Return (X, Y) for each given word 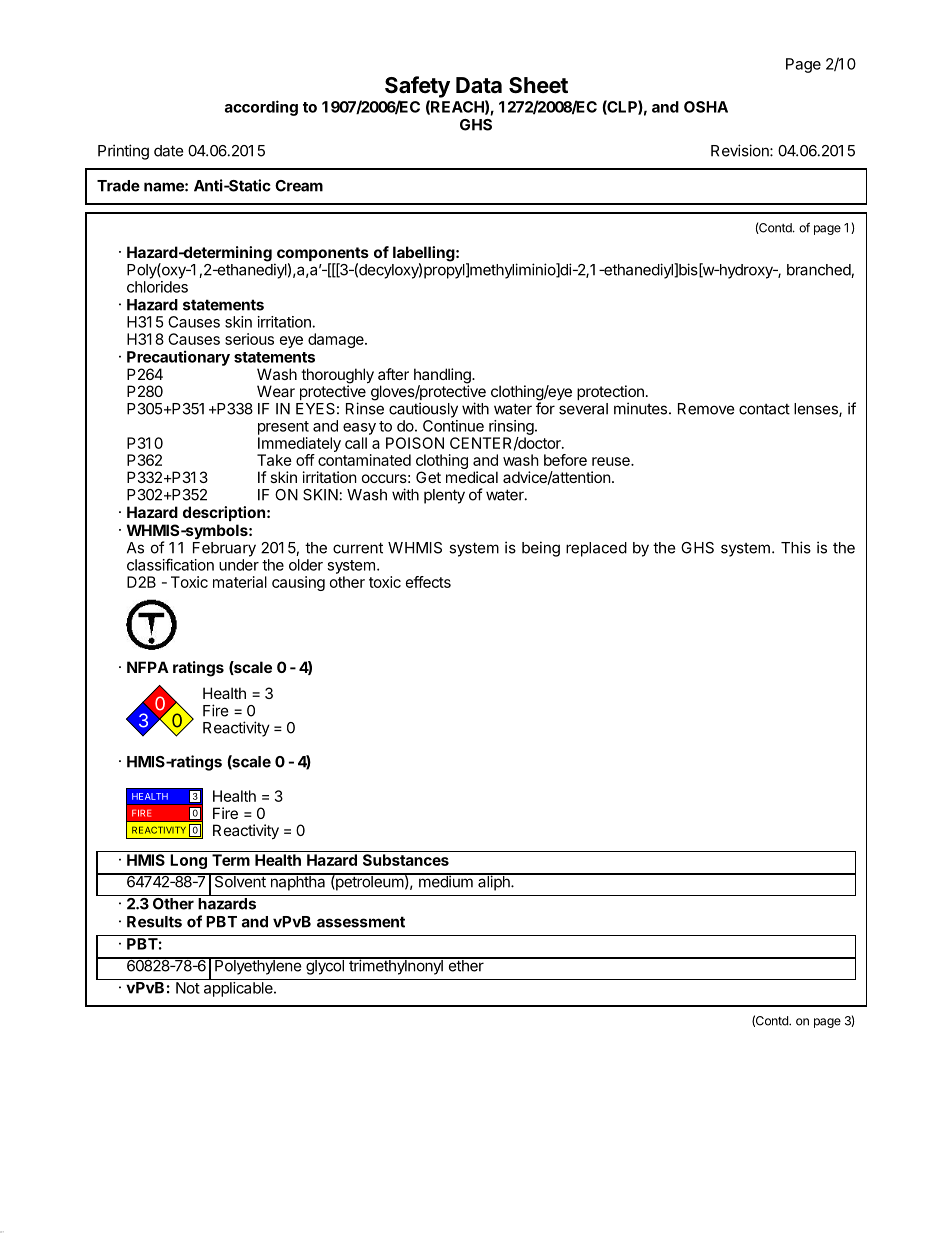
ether (466, 965)
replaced (596, 549)
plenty (444, 496)
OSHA (706, 107)
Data (479, 85)
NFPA (148, 667)
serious (249, 339)
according (261, 108)
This (796, 547)
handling (443, 377)
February (224, 549)
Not (188, 988)
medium (445, 881)
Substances (406, 860)
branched (819, 271)
